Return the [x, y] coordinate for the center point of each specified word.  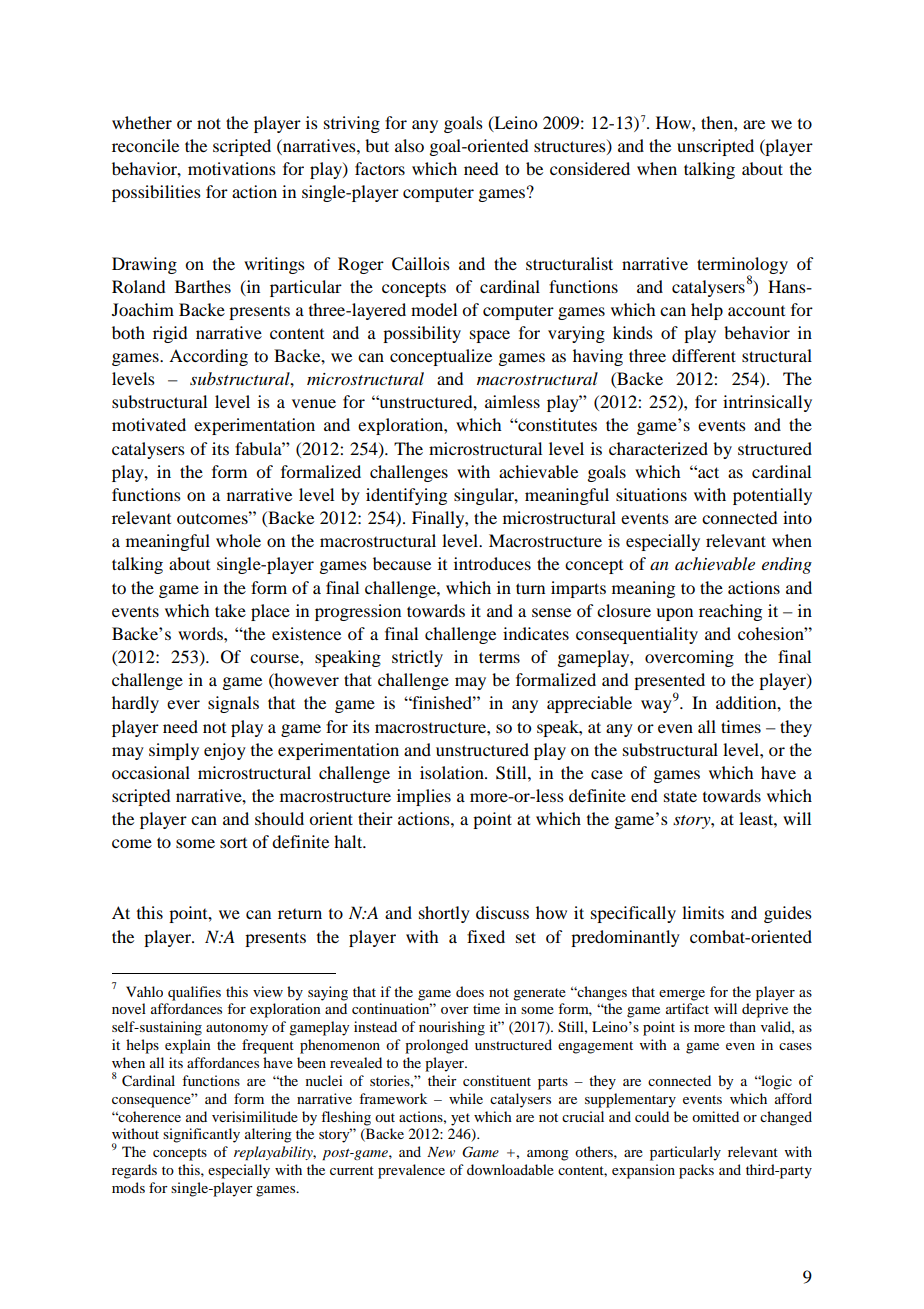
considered [590, 168]
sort [233, 843]
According [208, 357]
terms [499, 657]
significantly [201, 1135]
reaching [730, 612]
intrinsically [767, 403]
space [490, 336]
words [201, 633]
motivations [232, 168]
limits [703, 912]
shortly [444, 914]
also [409, 145]
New [441, 1152]
